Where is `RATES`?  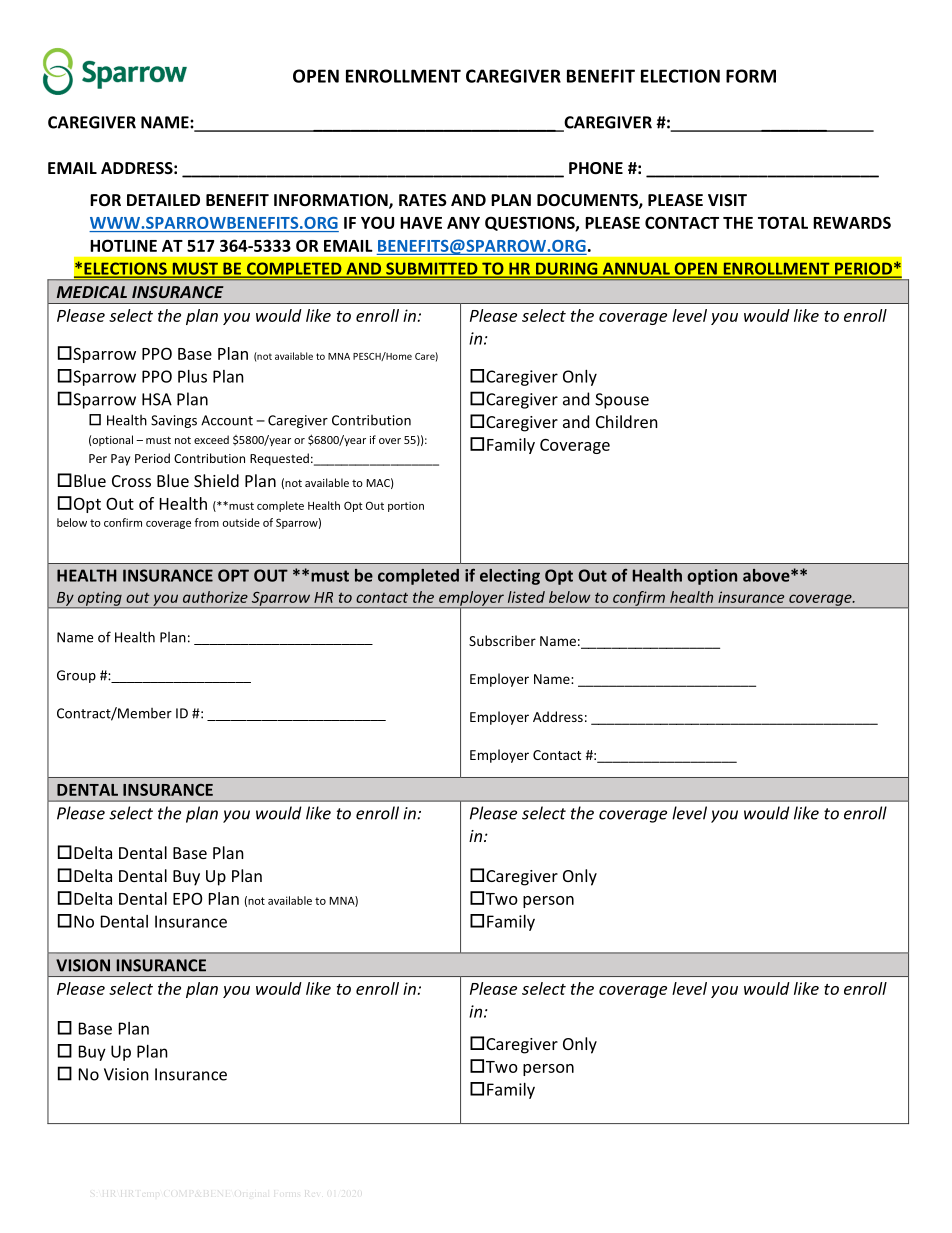
RATES is located at coordinates (423, 200).
